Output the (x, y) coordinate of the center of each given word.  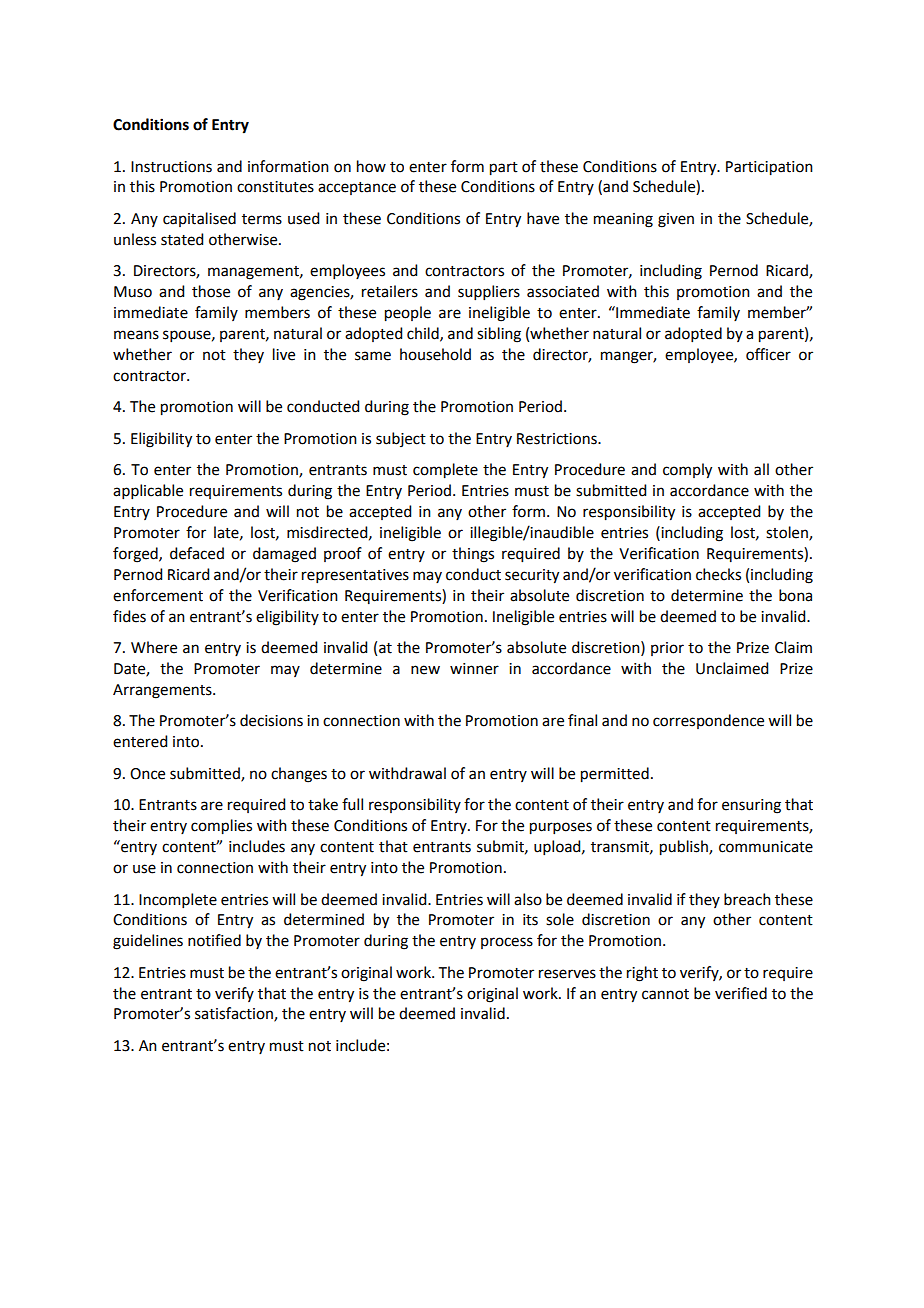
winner (474, 669)
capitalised (199, 219)
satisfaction (235, 1014)
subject (401, 439)
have (543, 218)
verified (741, 993)
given (676, 220)
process (507, 943)
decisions (271, 720)
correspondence (708, 721)
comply (687, 471)
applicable (148, 491)
